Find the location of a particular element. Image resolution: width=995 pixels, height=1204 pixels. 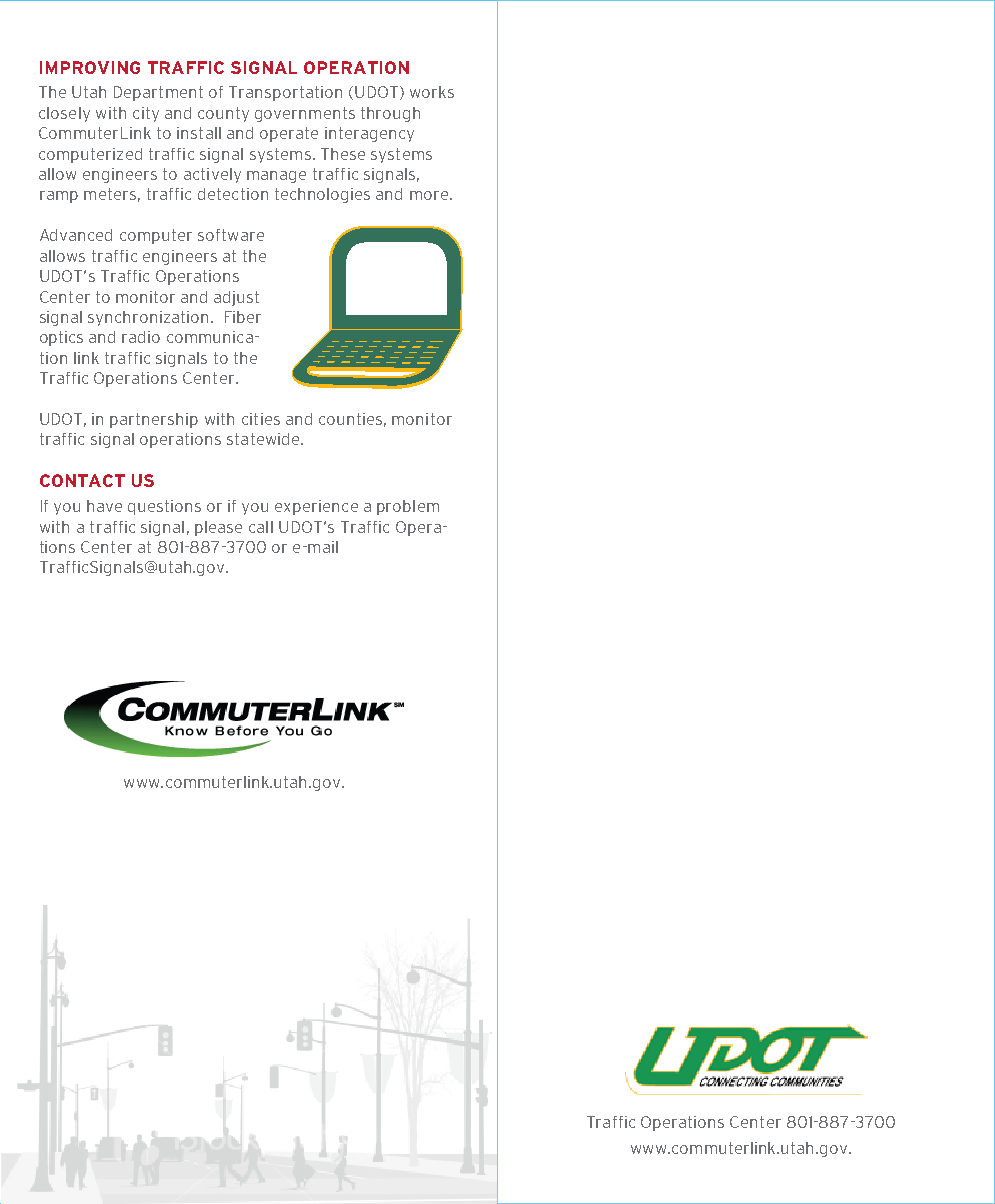

call is located at coordinates (261, 527).
